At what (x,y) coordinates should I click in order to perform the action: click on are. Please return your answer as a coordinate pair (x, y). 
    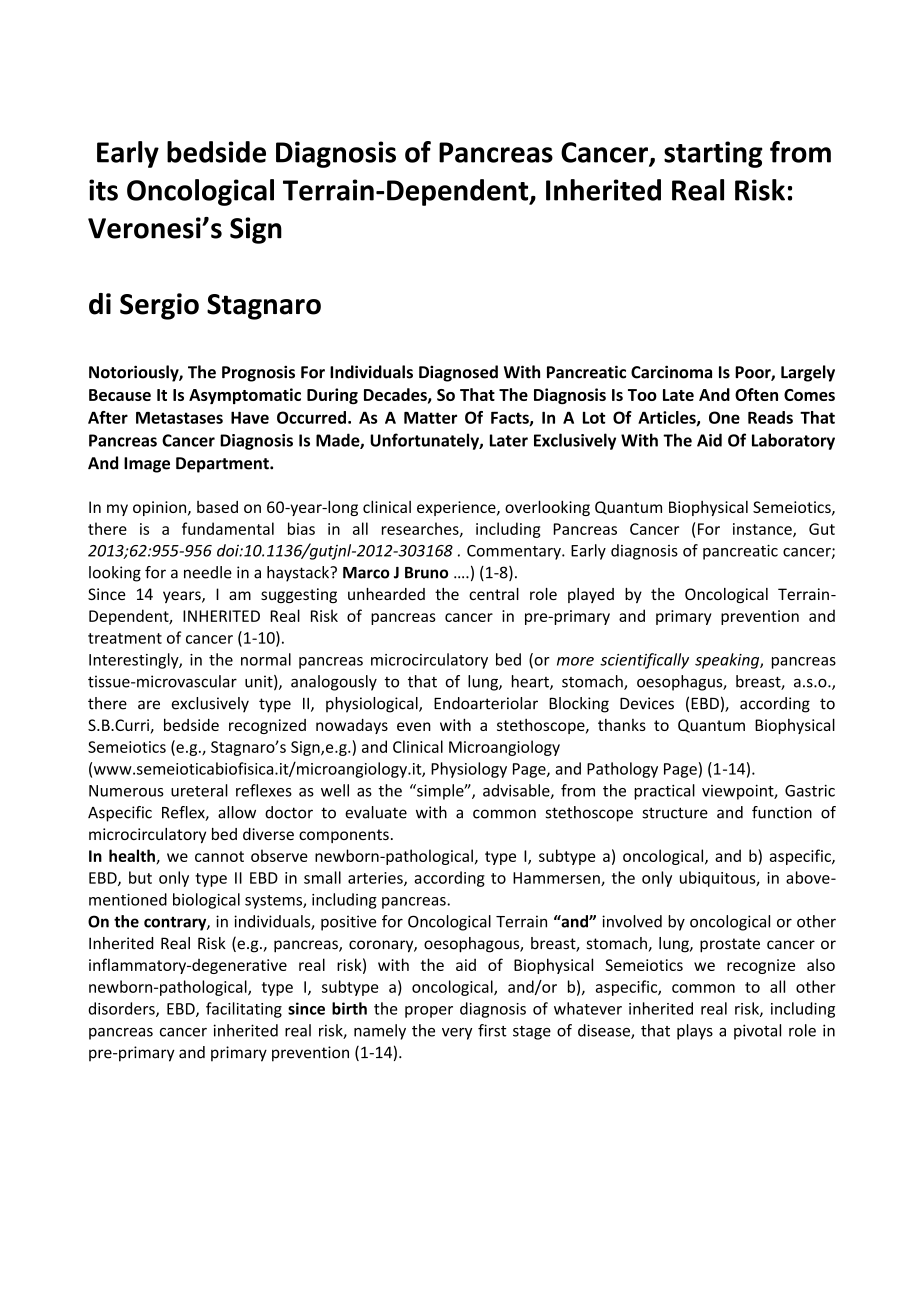
    Looking at the image, I should click on (149, 705).
